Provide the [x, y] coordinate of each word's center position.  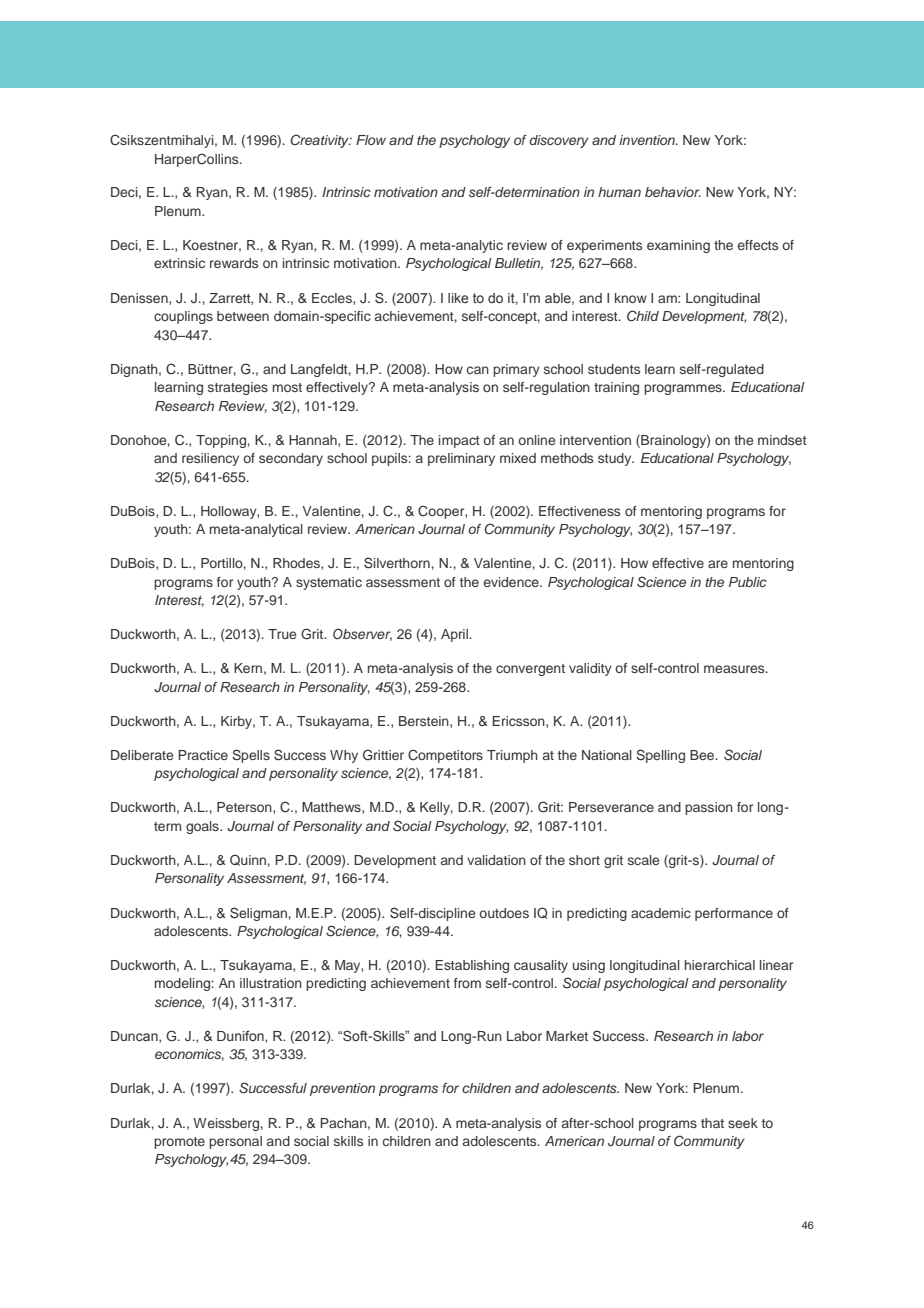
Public [748, 582]
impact [459, 441]
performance [734, 914]
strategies [238, 388]
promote [179, 1143]
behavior [673, 192]
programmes [684, 389]
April [454, 635]
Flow [371, 140]
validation [496, 860]
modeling [182, 984]
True [282, 634]
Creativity [320, 141]
